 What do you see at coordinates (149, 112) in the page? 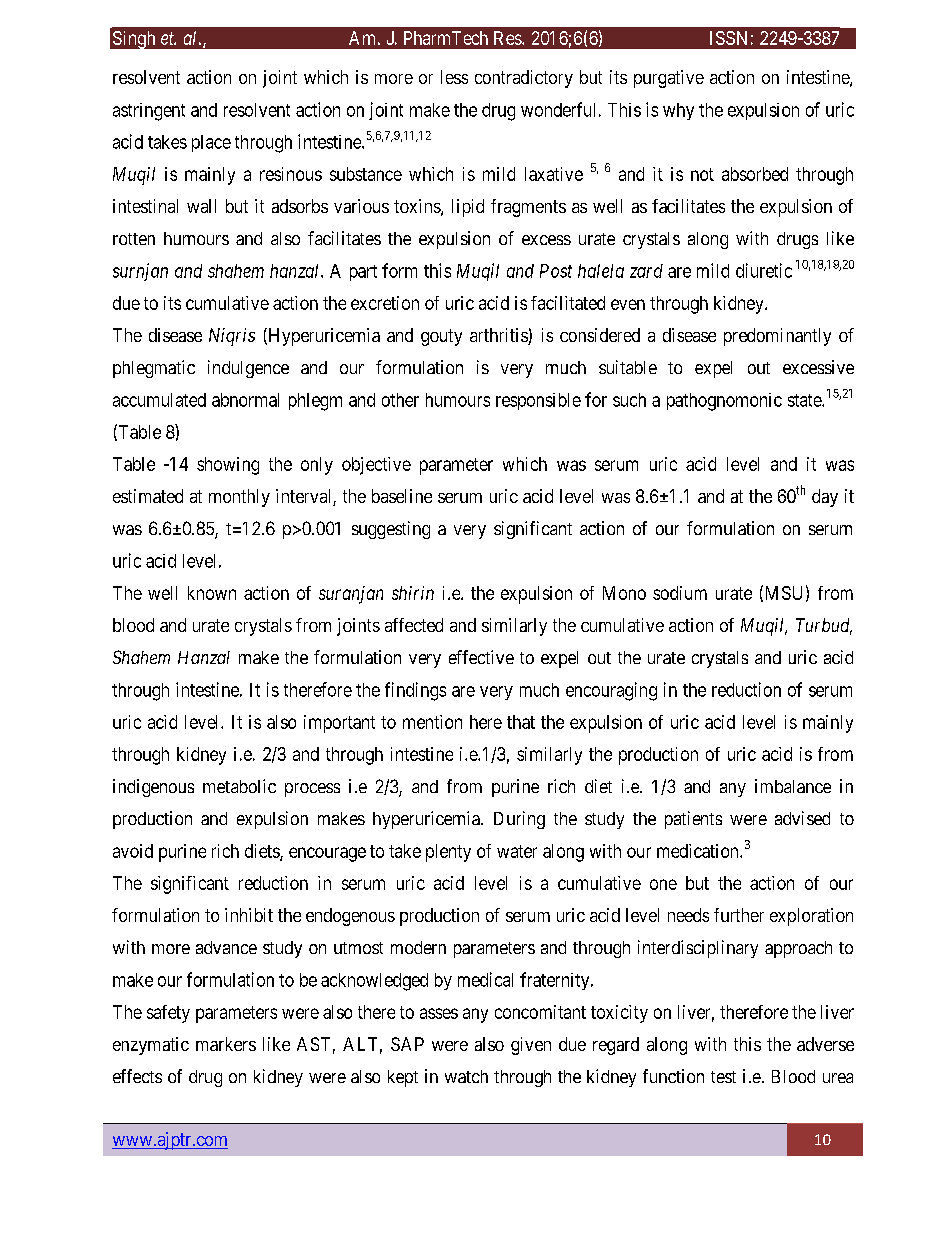
I see `astringent` at bounding box center [149, 112].
